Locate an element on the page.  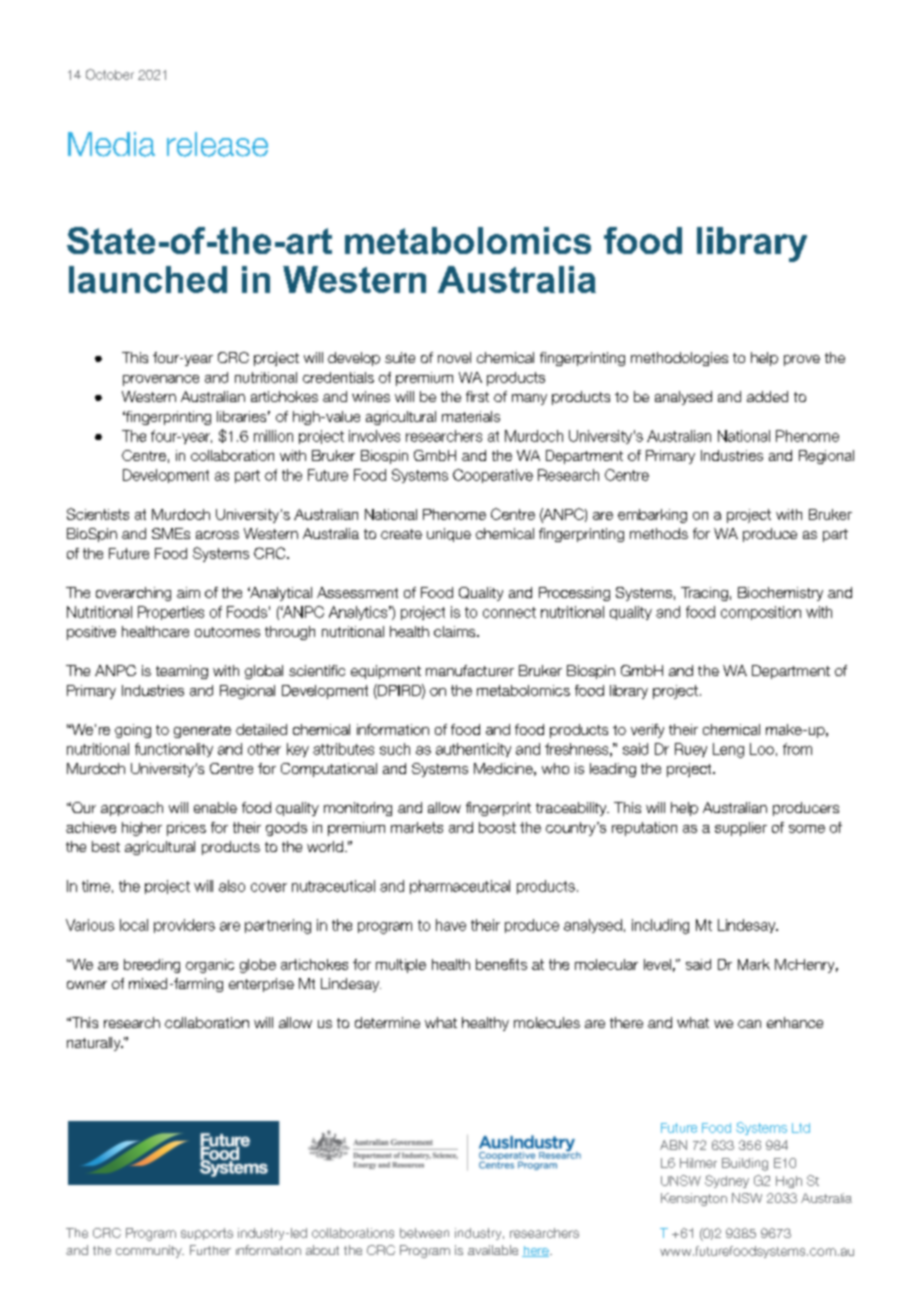
novel is located at coordinates (454, 357).
